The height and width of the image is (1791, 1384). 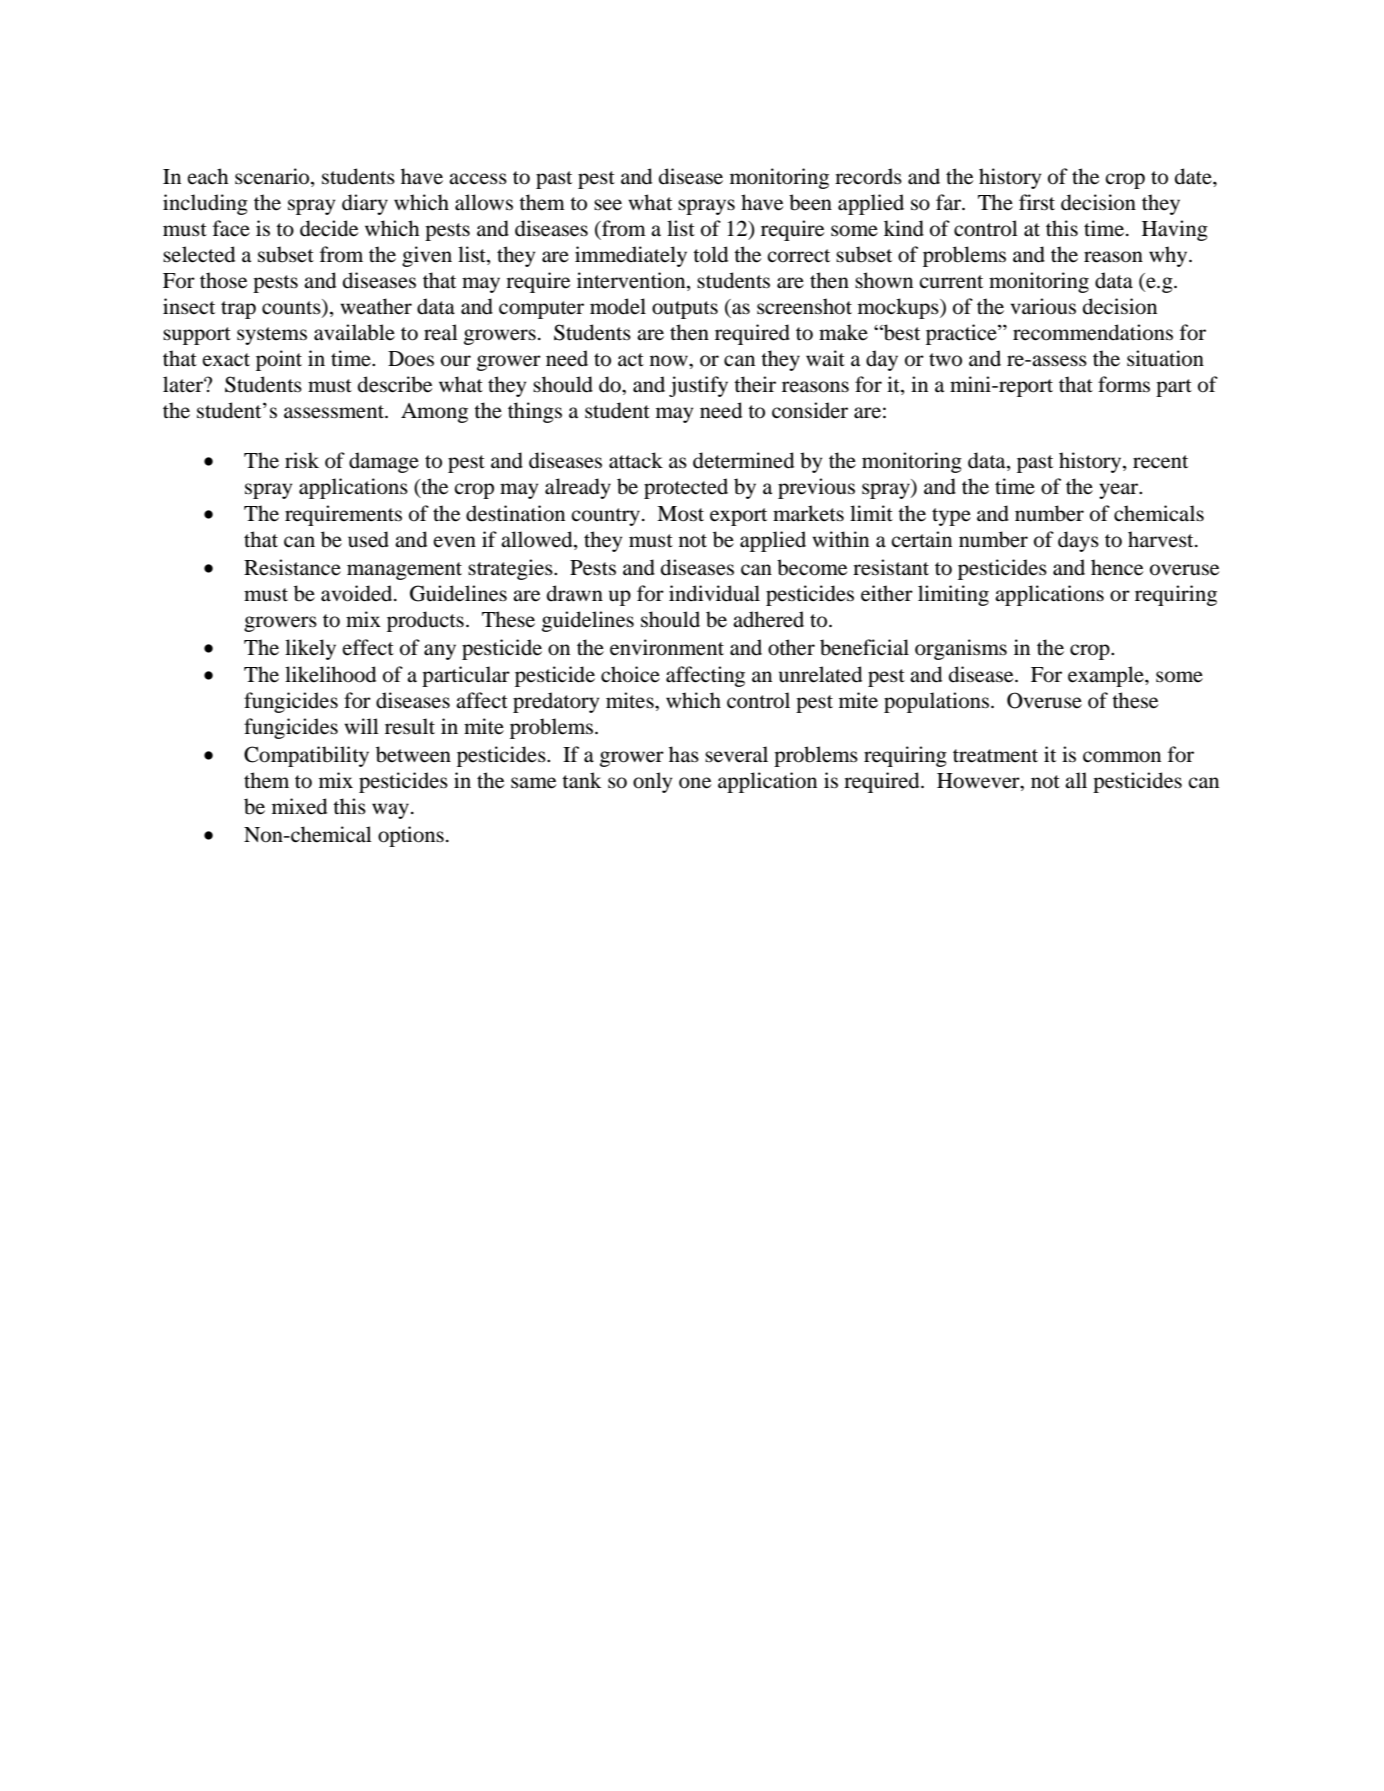 What do you see at coordinates (368, 539) in the image?
I see `used` at bounding box center [368, 539].
